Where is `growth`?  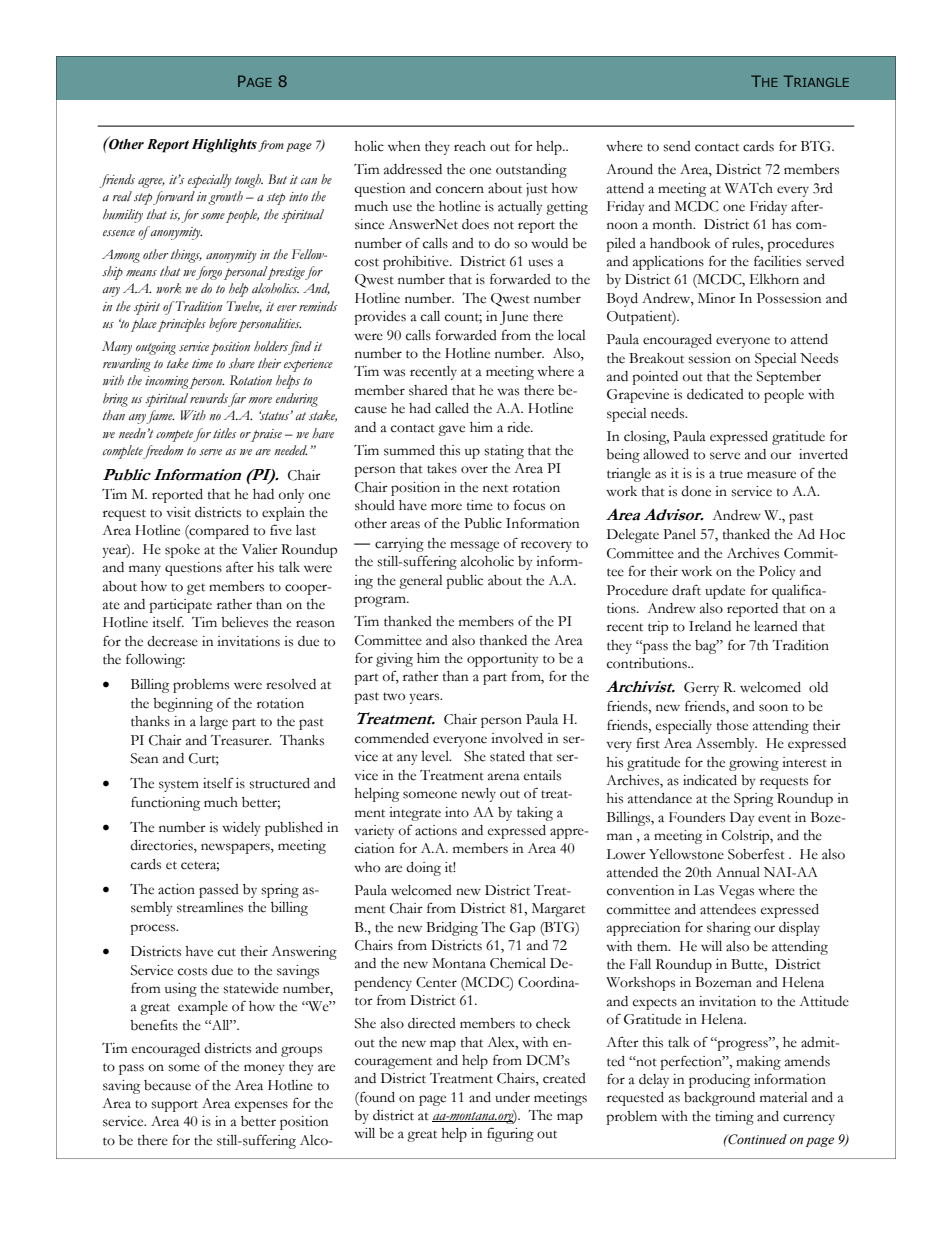
growth is located at coordinates (225, 198).
